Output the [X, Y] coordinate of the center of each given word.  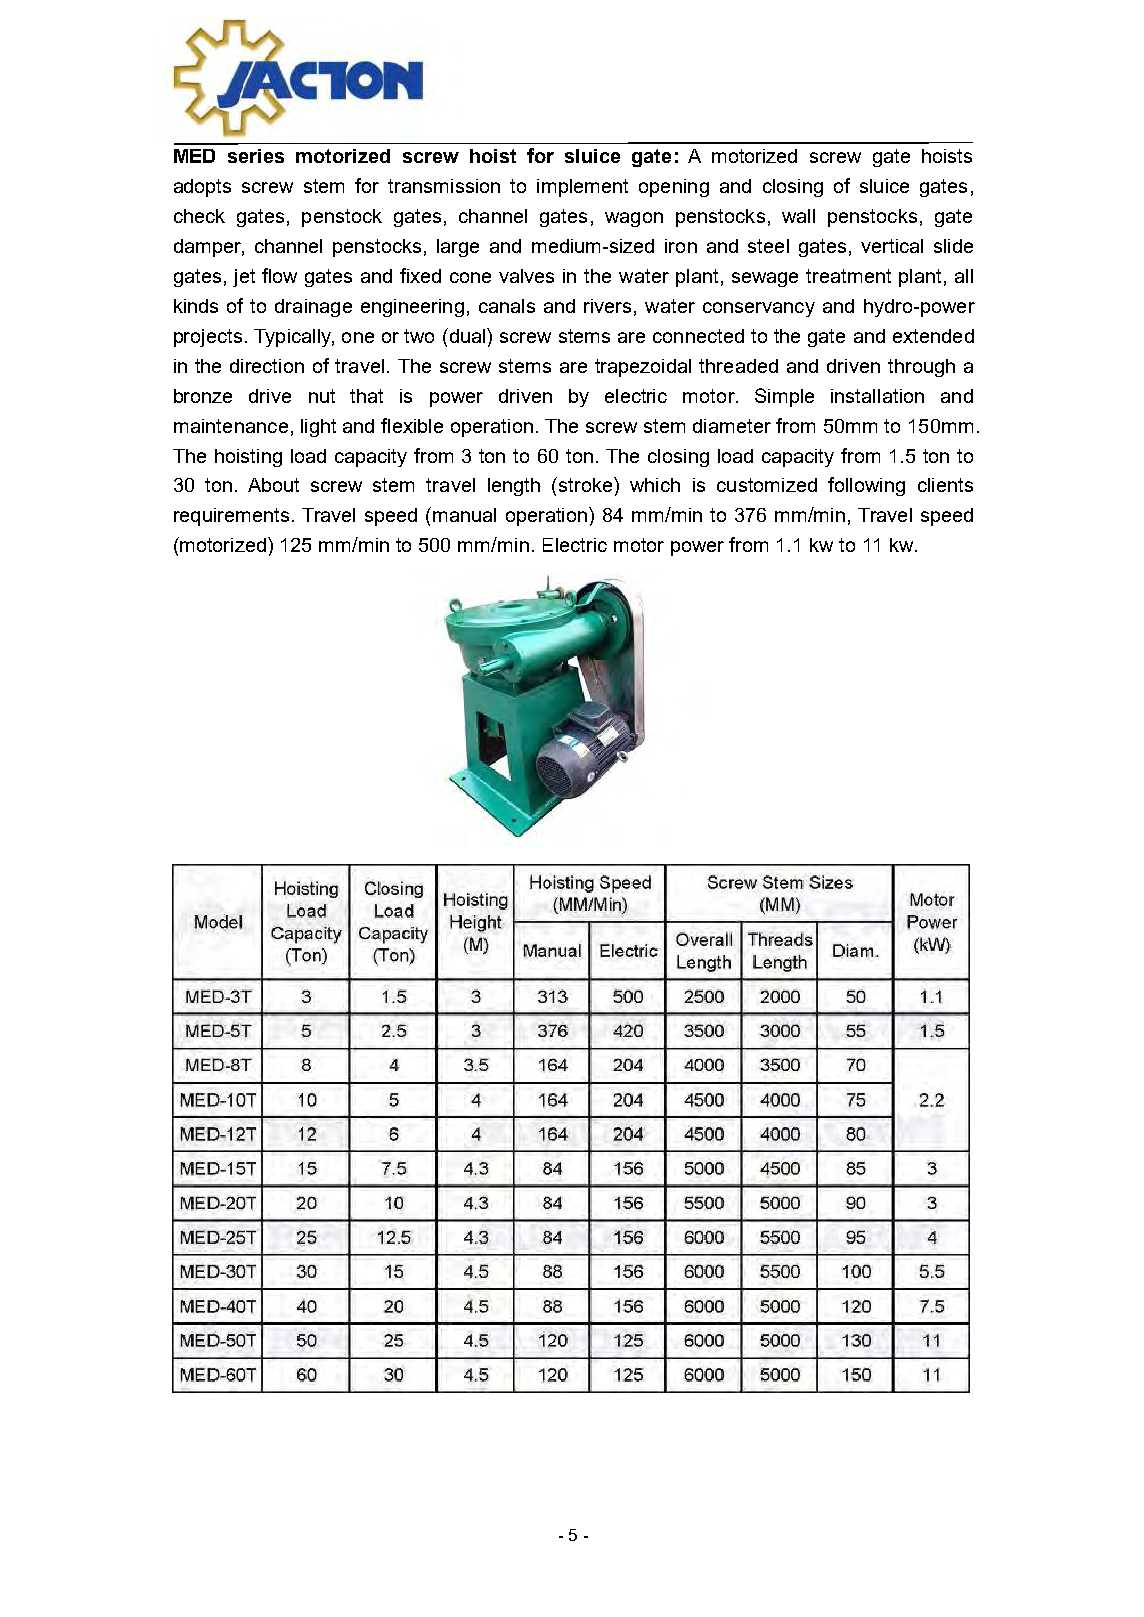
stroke [584, 484]
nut [322, 396]
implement [582, 188]
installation [877, 396]
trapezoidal [643, 368]
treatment [848, 276]
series [256, 156]
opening [674, 188]
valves [526, 276]
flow [279, 275]
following [866, 486]
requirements [231, 517]
